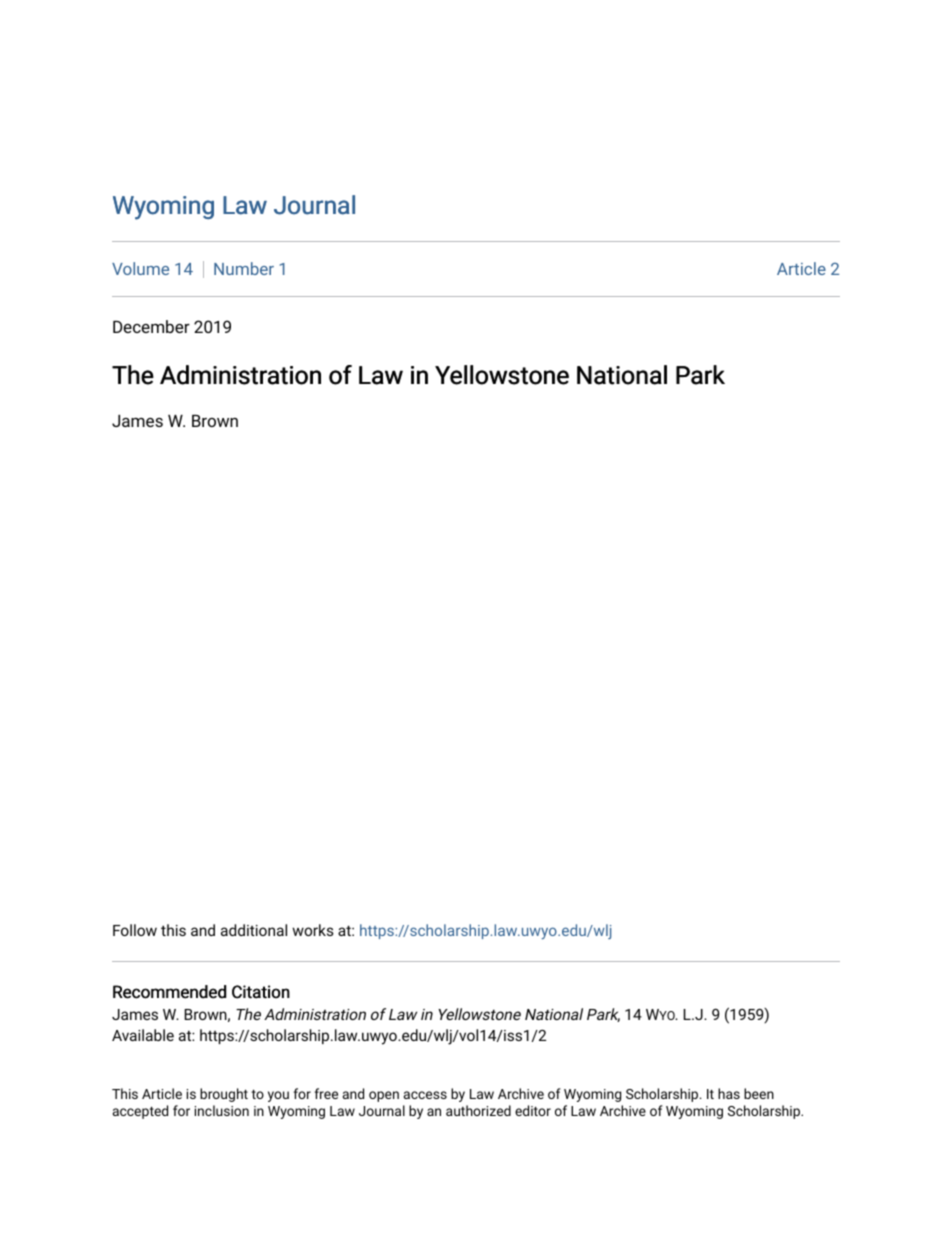 The image size is (952, 1233). Describe the element at coordinates (313, 930) in the page. I see `works` at that location.
